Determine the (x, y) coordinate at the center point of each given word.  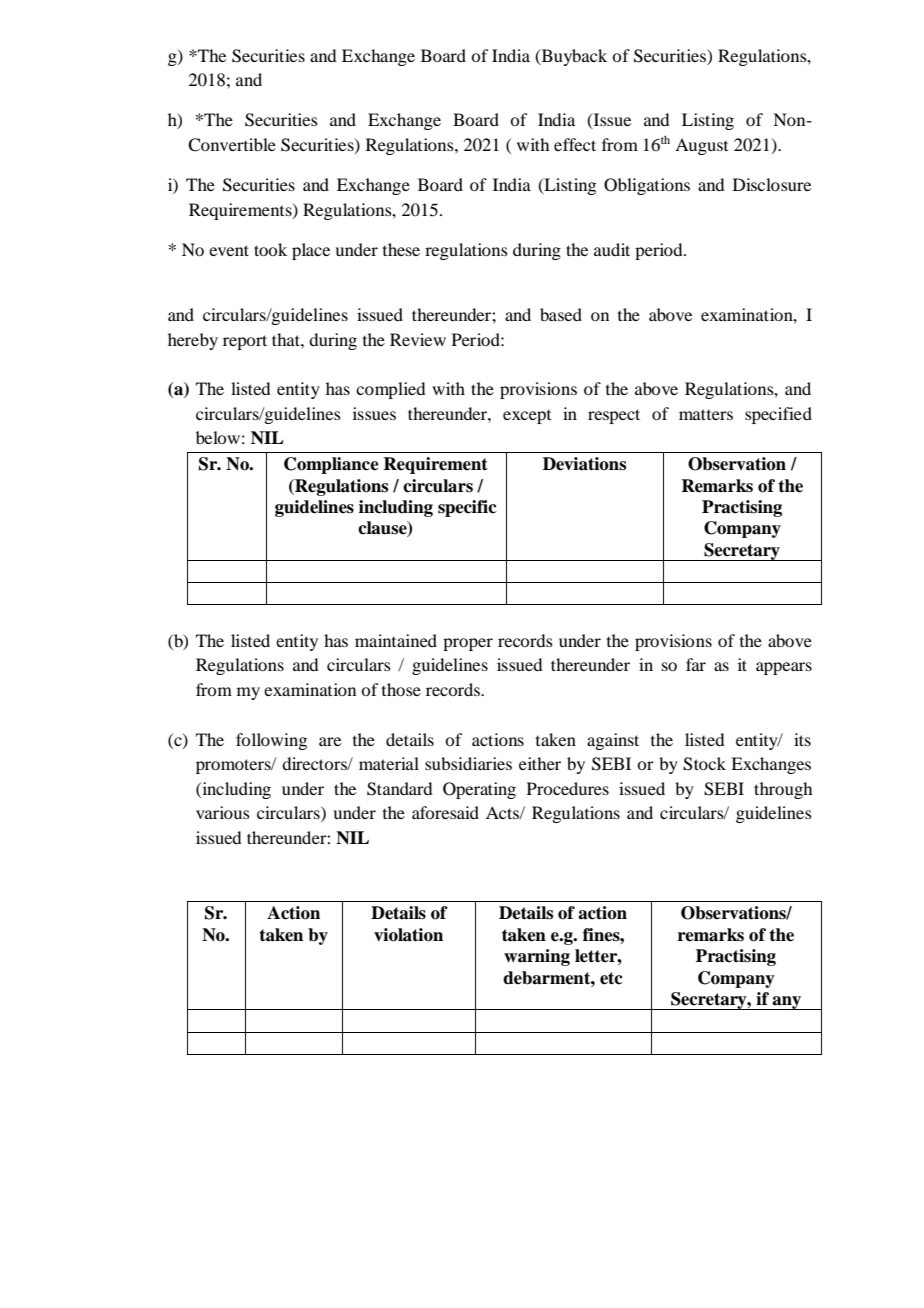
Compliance (331, 465)
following (271, 741)
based (561, 314)
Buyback (573, 57)
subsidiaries (468, 763)
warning (537, 957)
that (287, 339)
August (701, 146)
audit (612, 249)
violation (408, 935)
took (270, 249)
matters (706, 414)
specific (467, 508)
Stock (704, 764)
